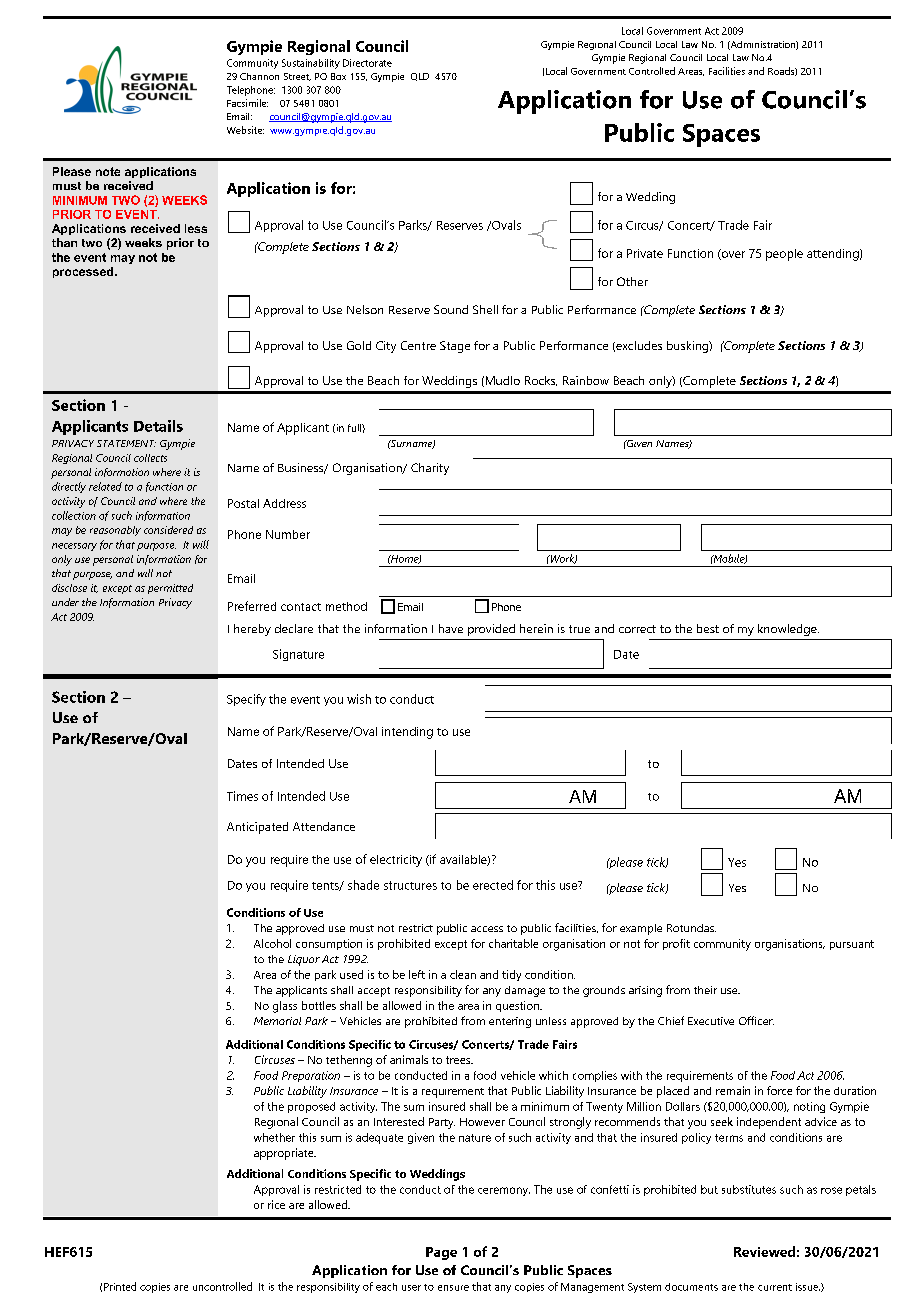  What do you see at coordinates (455, 347) in the document?
I see `Stage` at bounding box center [455, 347].
